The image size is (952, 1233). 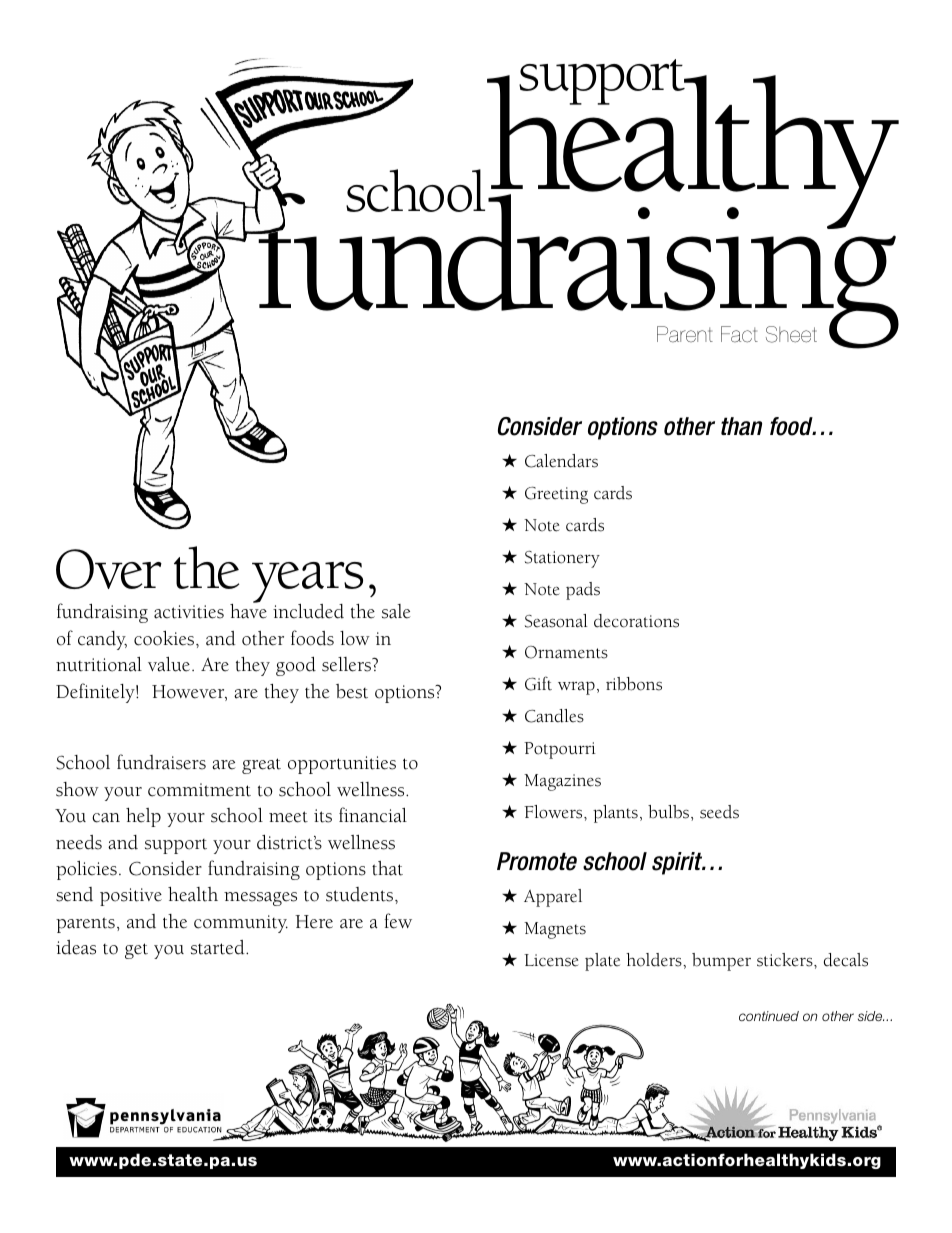 What do you see at coordinates (719, 812) in the page?
I see `seeds` at bounding box center [719, 812].
